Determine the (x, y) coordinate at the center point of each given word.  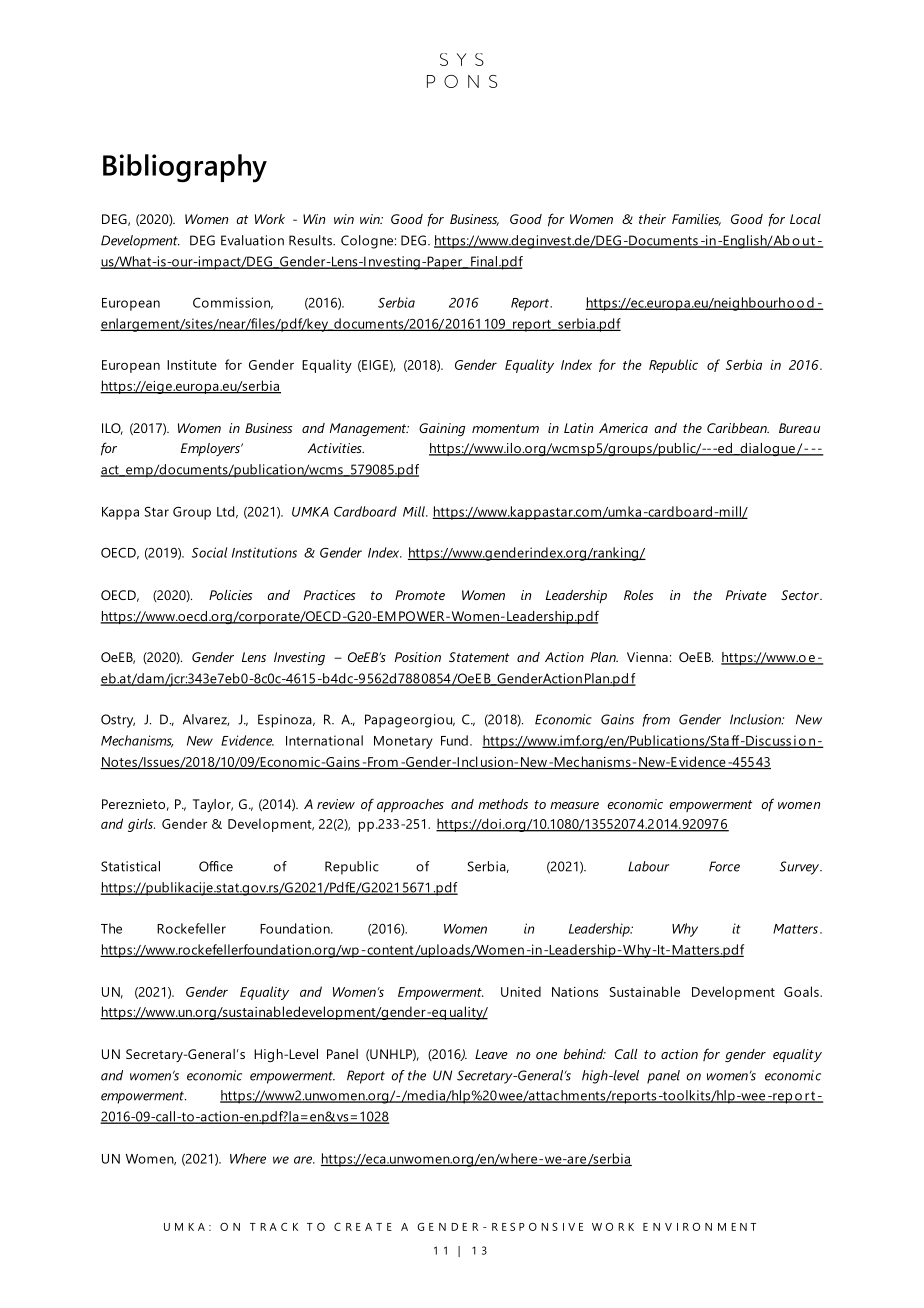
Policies (230, 595)
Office (216, 866)
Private (746, 595)
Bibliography (185, 168)
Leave (491, 1054)
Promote (420, 595)
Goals (802, 991)
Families (696, 220)
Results (311, 240)
